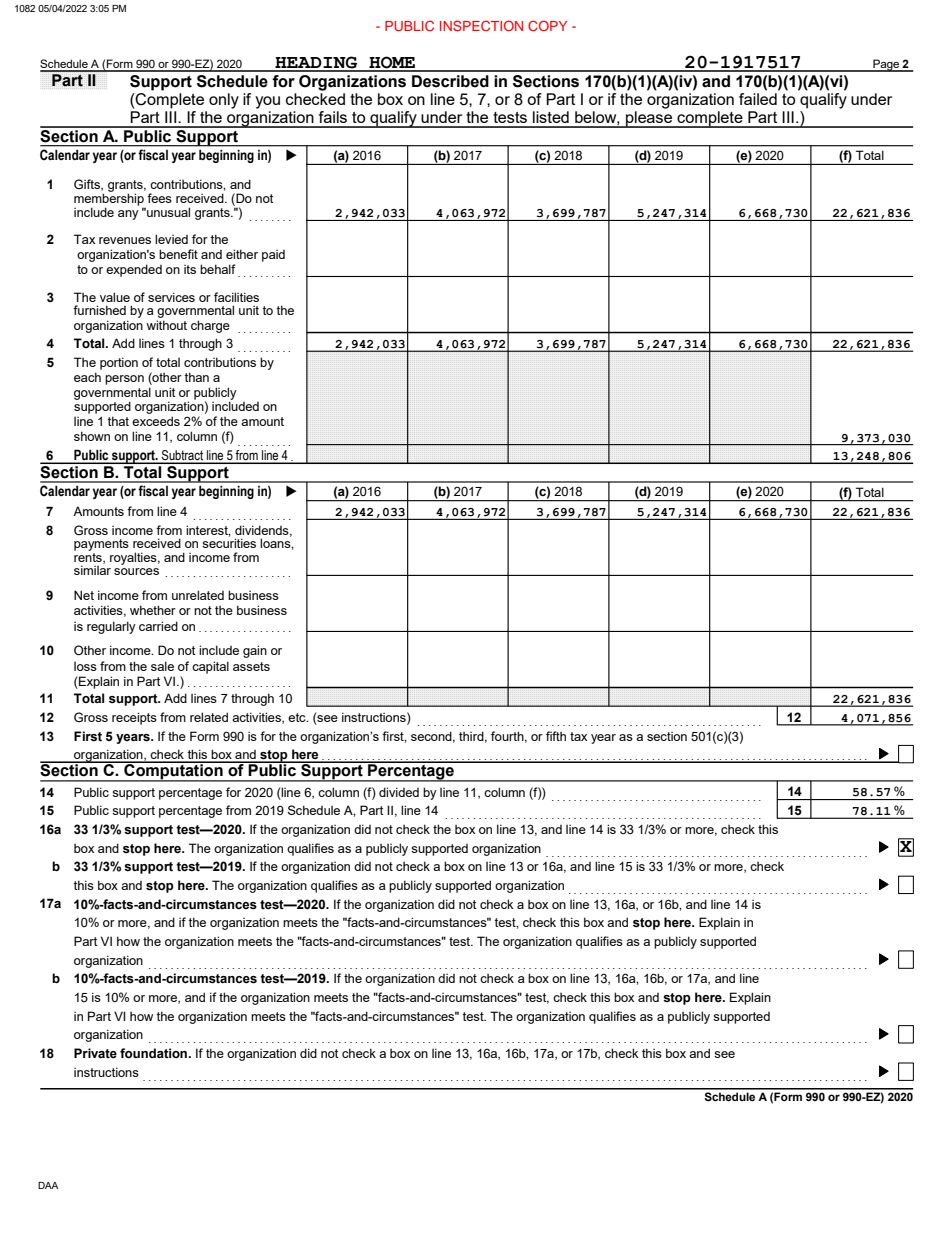 The width and height of the screenshot is (952, 1233). What do you see at coordinates (134, 718) in the screenshot?
I see `receipts` at bounding box center [134, 718].
